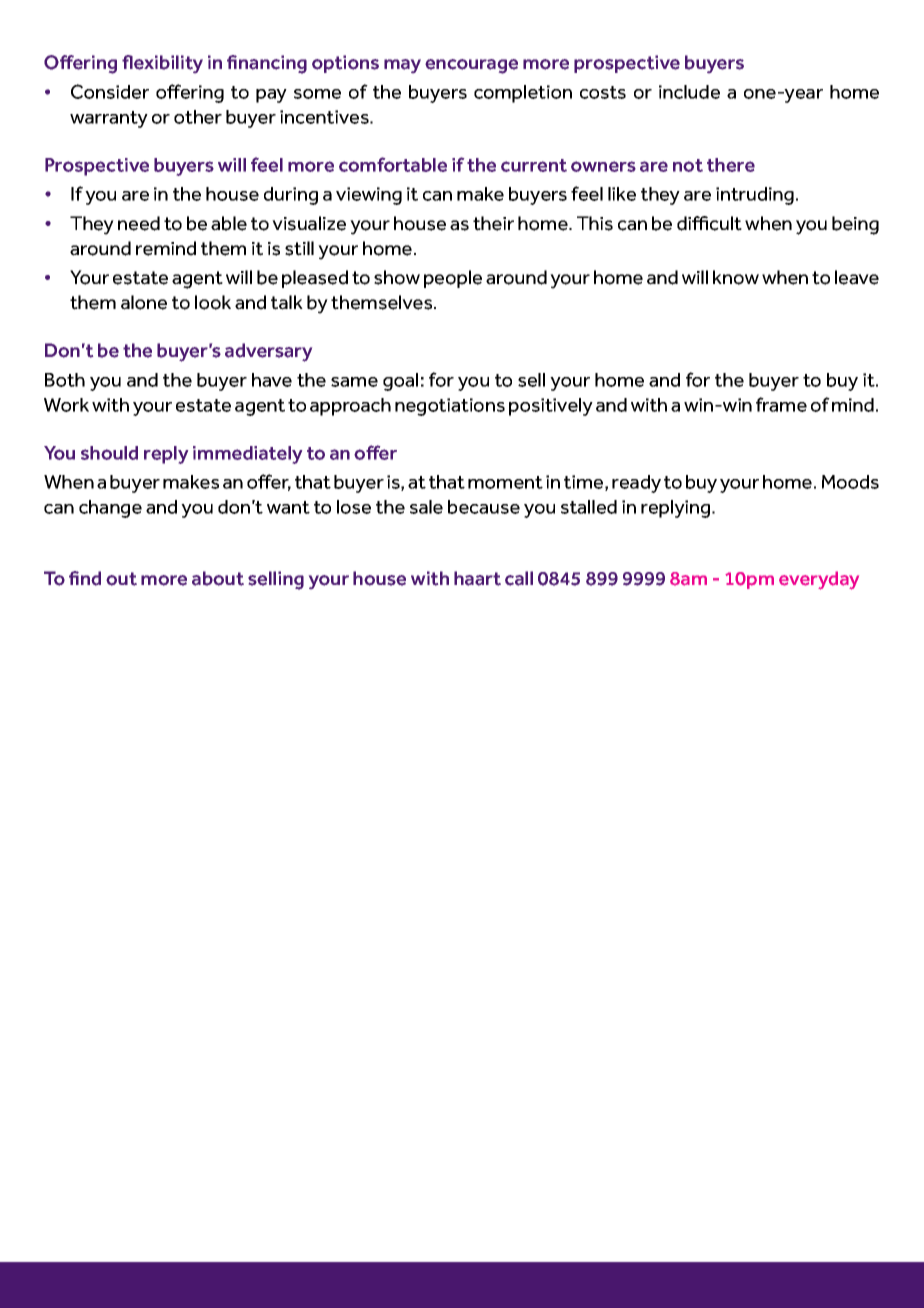 This image has height=1308, width=924. I want to click on negotiations, so click(450, 407).
